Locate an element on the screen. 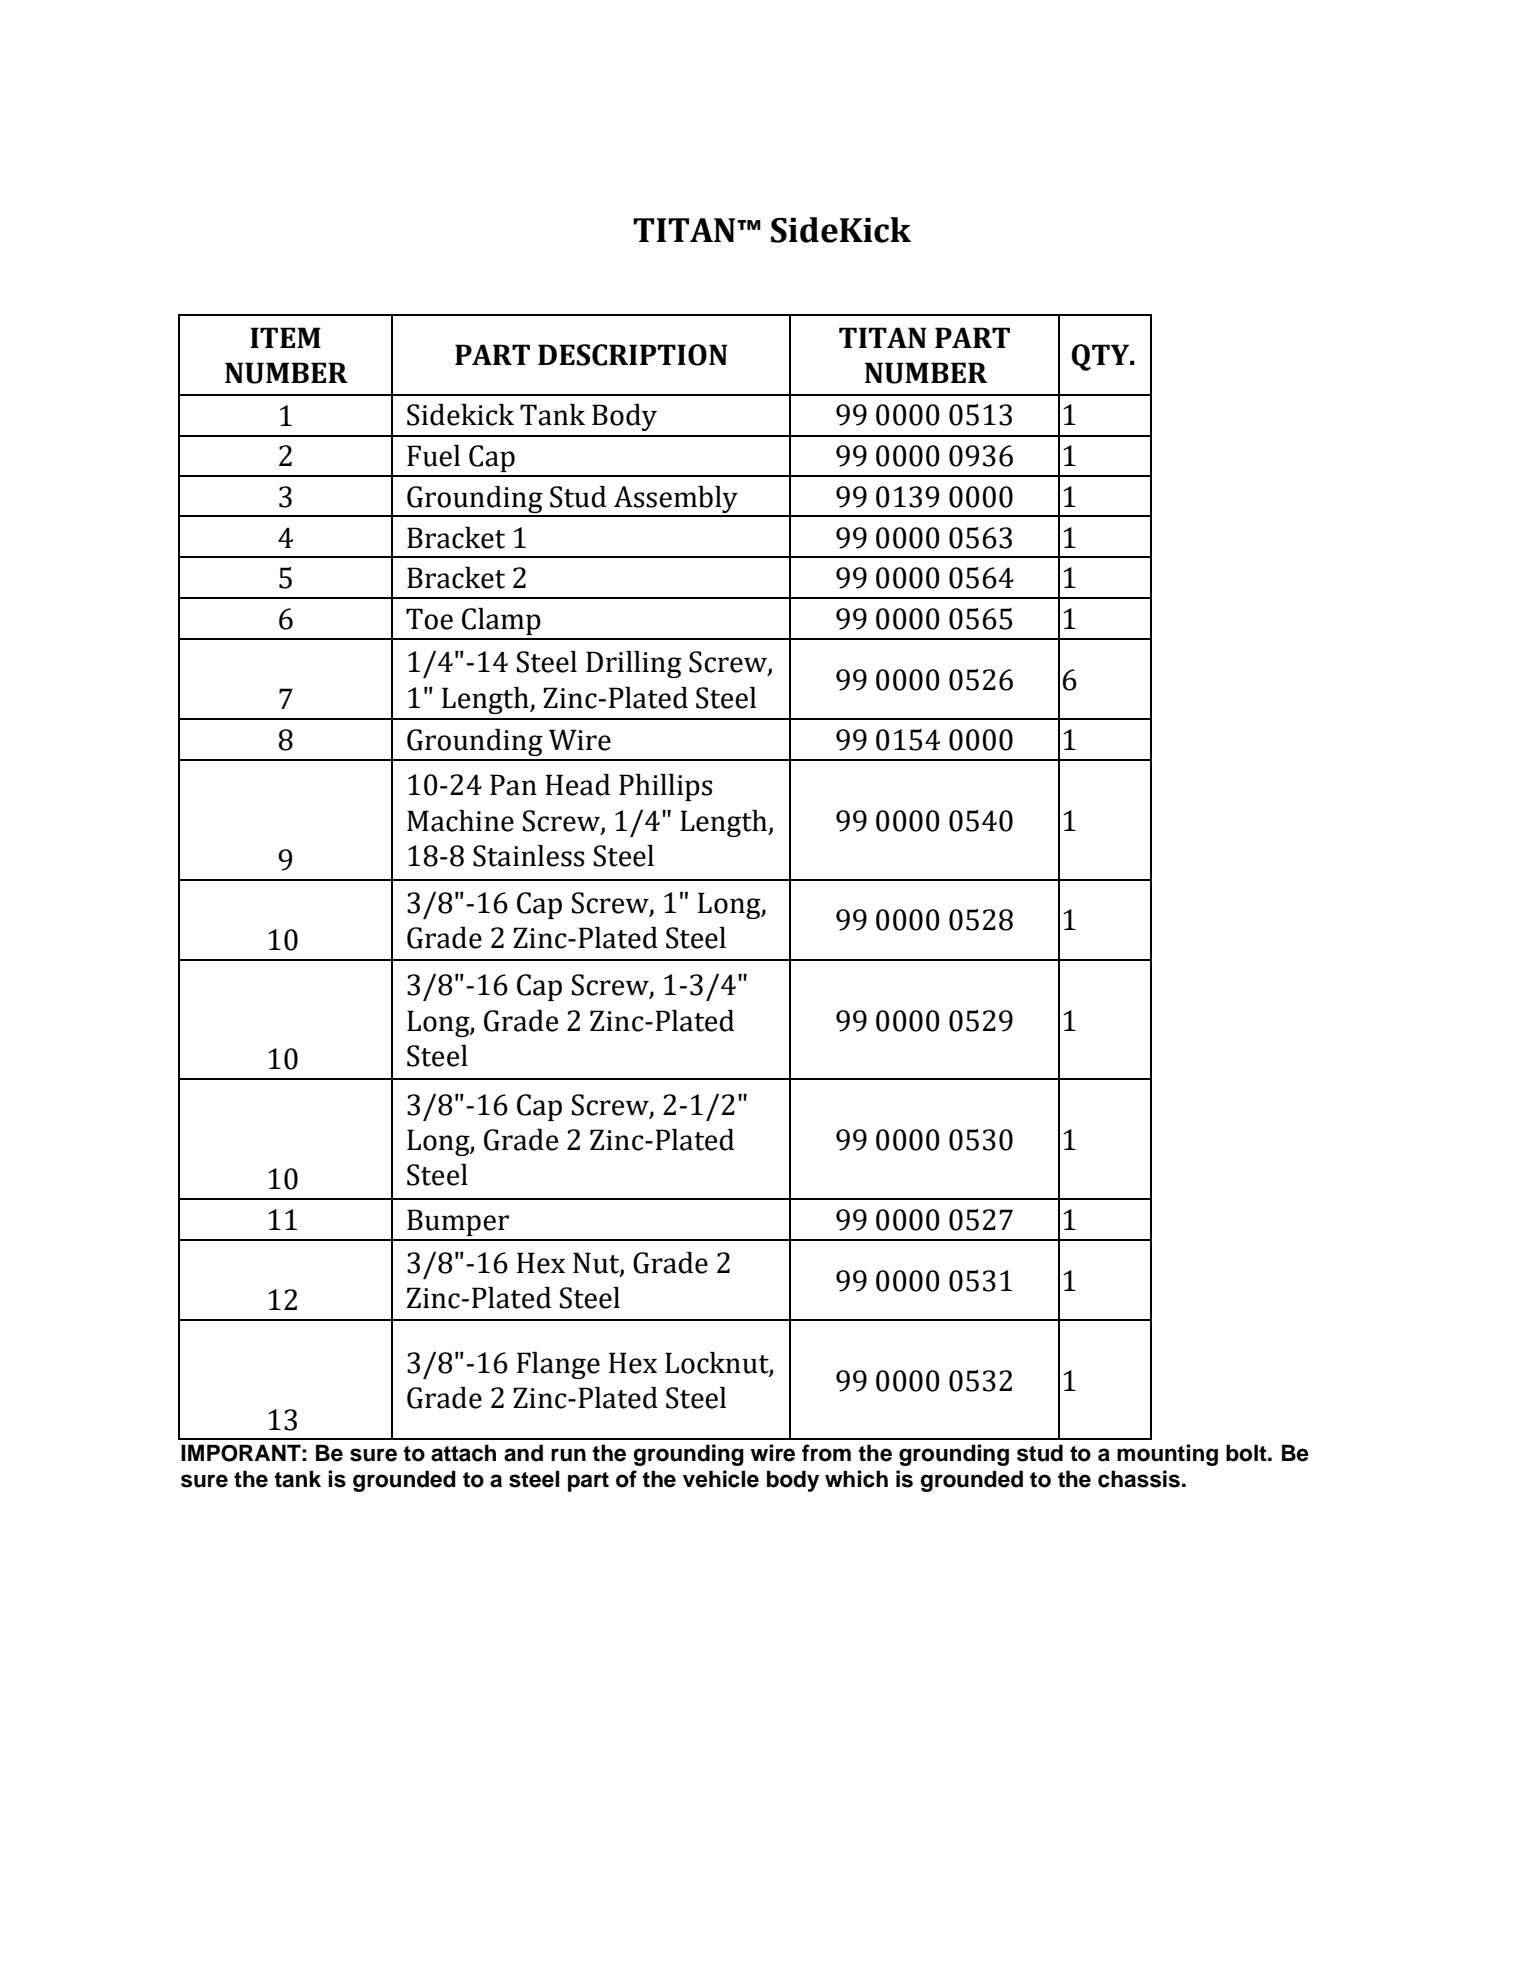 The width and height of the screenshot is (1534, 1985). Head is located at coordinates (577, 785).
